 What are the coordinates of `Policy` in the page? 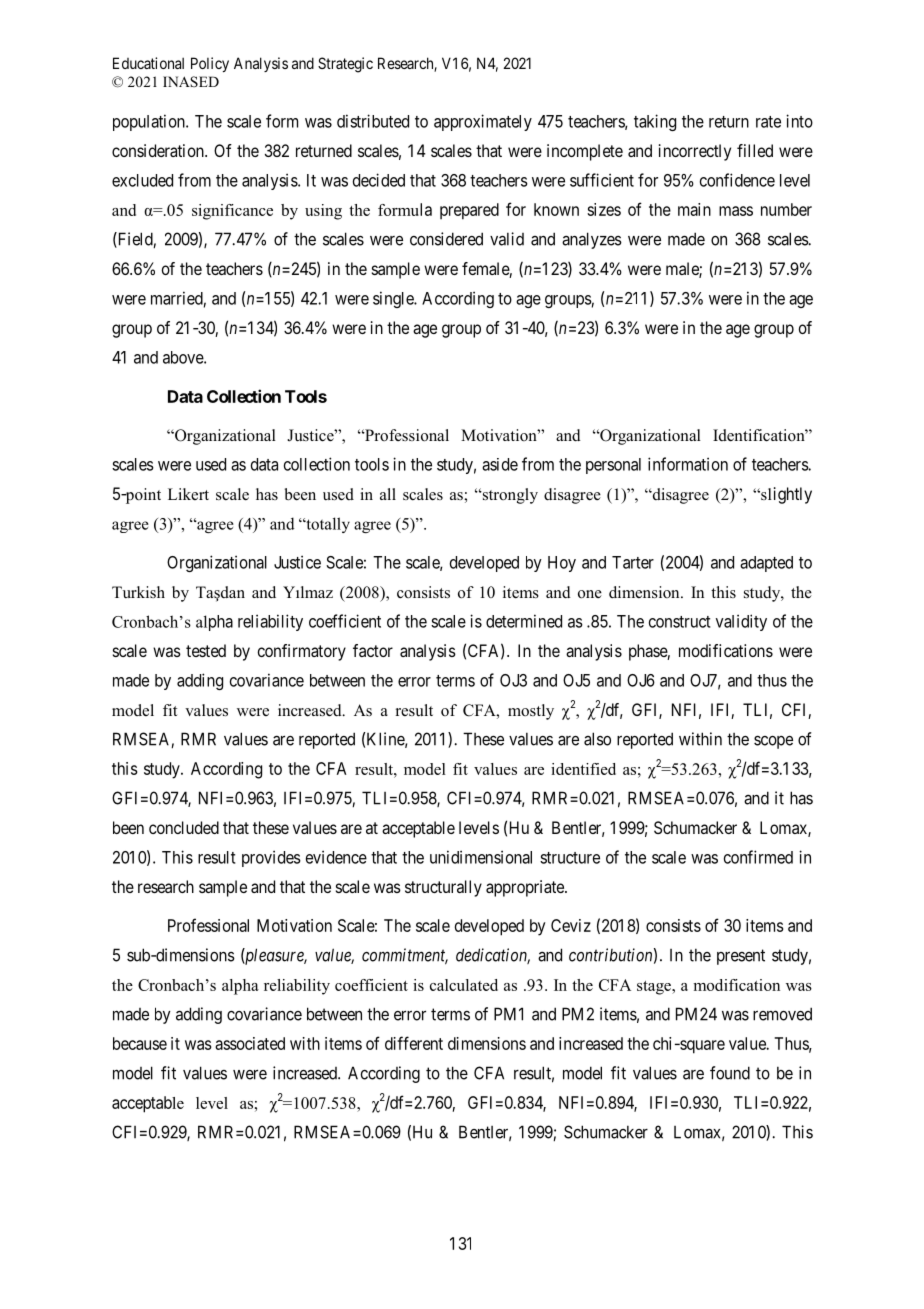 It's located at (210, 64).
